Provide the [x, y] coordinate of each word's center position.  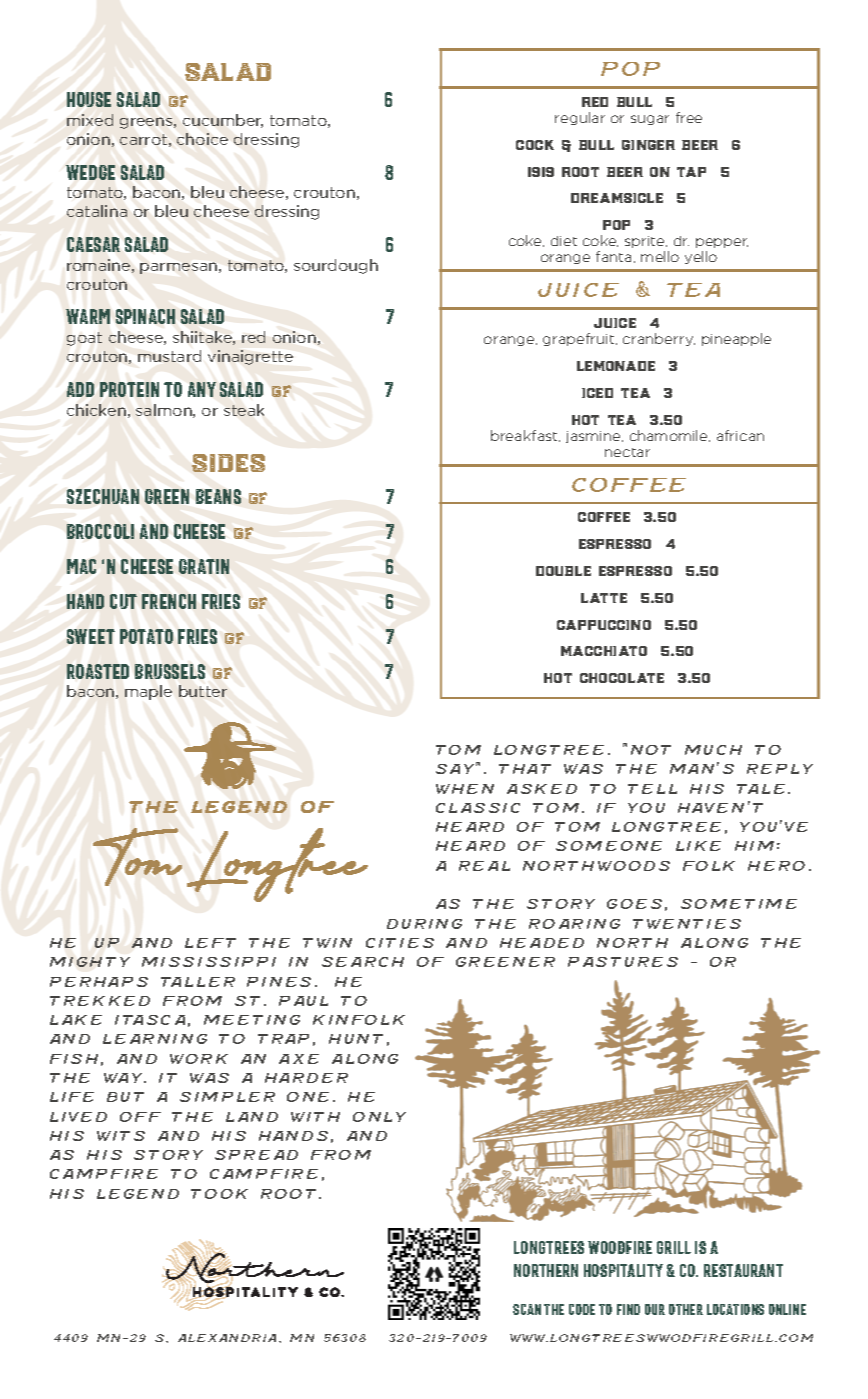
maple [148, 692]
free [689, 117]
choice [202, 139]
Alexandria [227, 1338]
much [713, 750]
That [525, 769]
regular [580, 118]
